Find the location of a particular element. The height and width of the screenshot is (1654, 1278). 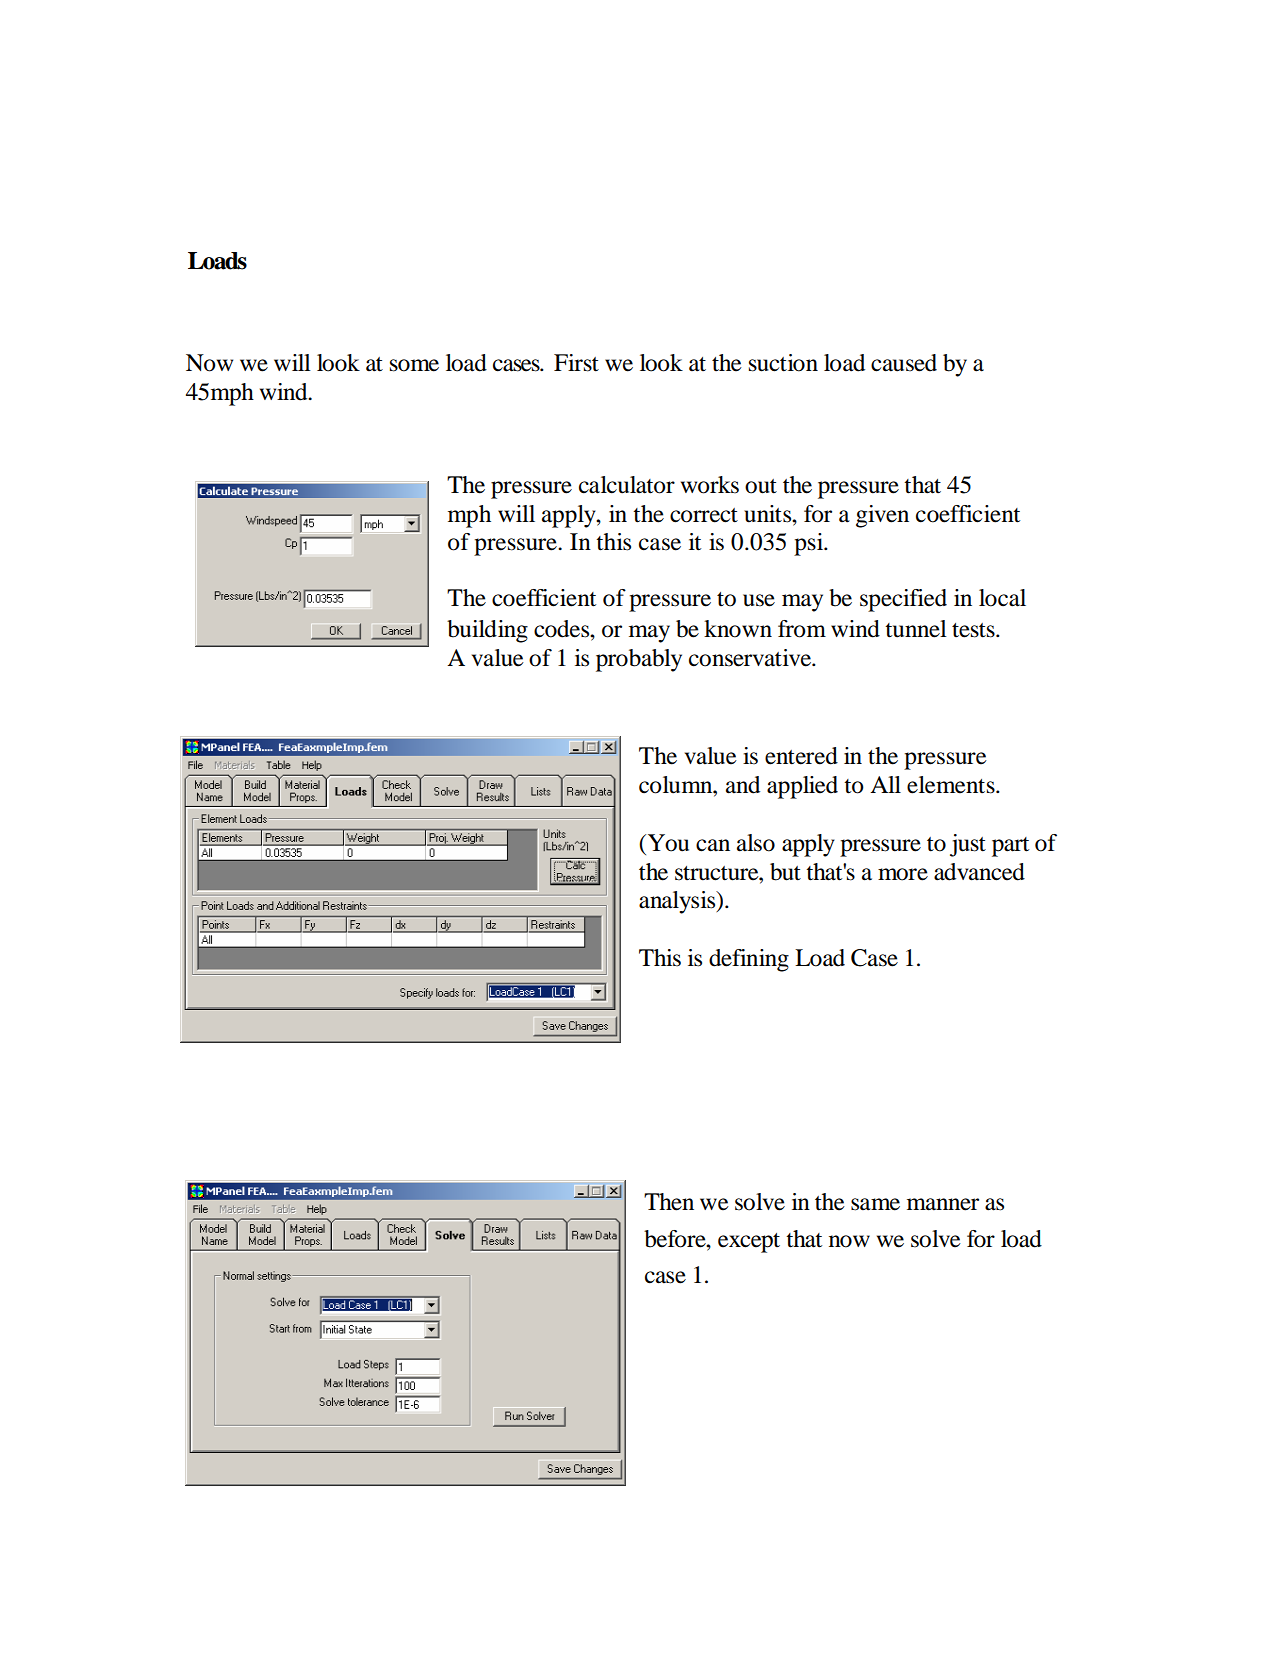

known is located at coordinates (738, 629).
